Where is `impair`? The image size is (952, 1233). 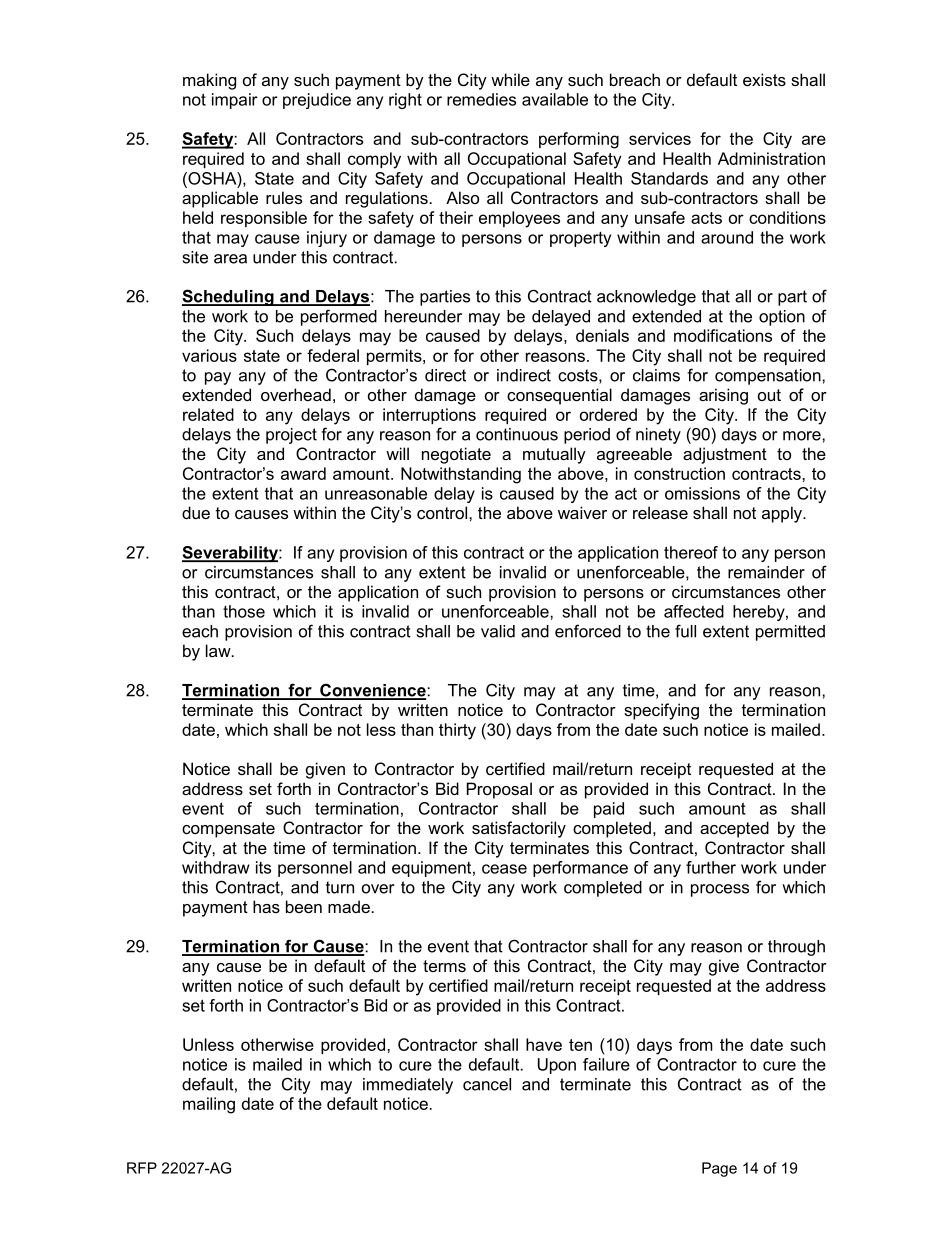
impair is located at coordinates (235, 101).
